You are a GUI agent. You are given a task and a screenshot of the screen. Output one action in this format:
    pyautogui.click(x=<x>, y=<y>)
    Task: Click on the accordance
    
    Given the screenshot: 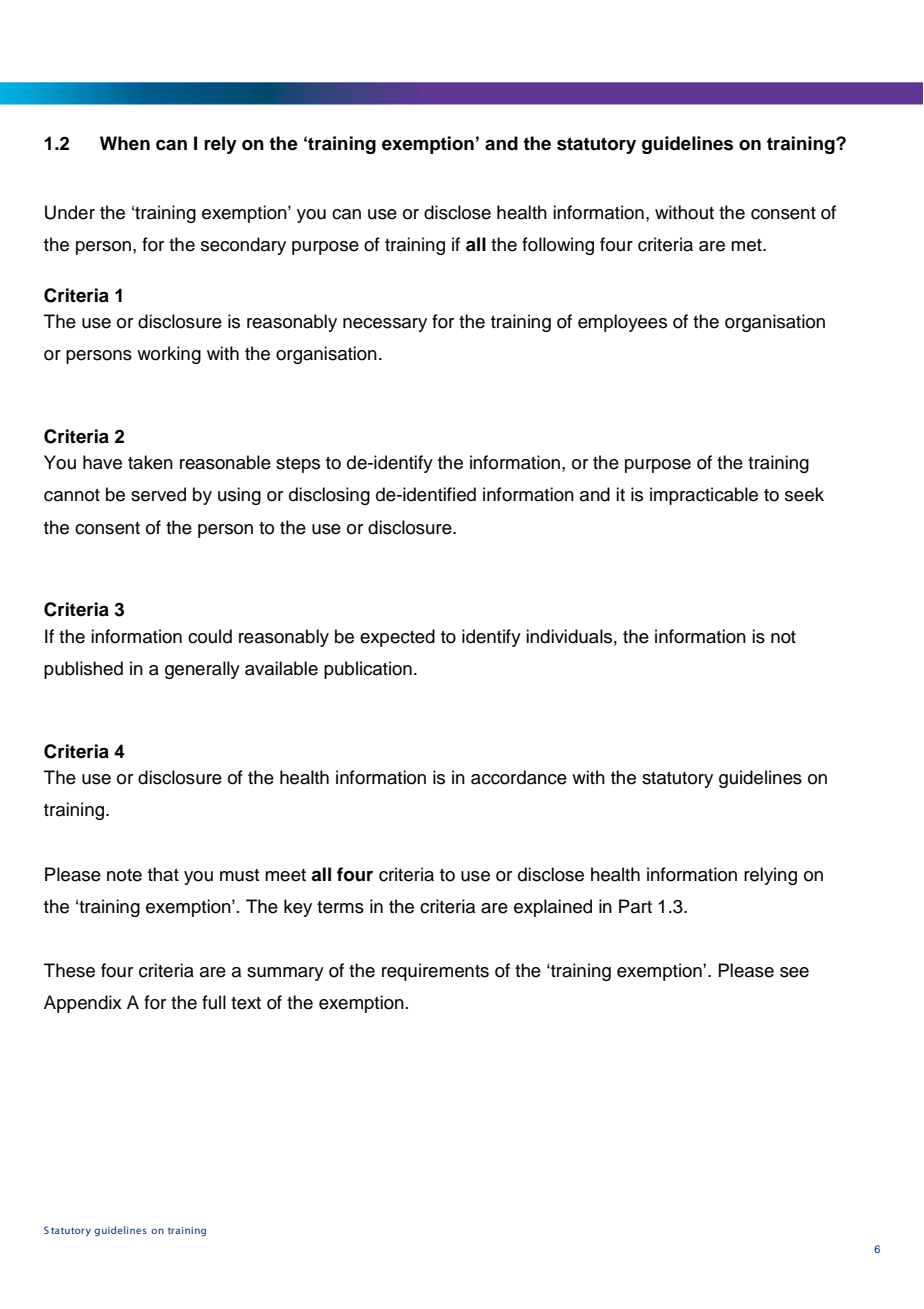 What is the action you would take?
    pyautogui.click(x=519, y=777)
